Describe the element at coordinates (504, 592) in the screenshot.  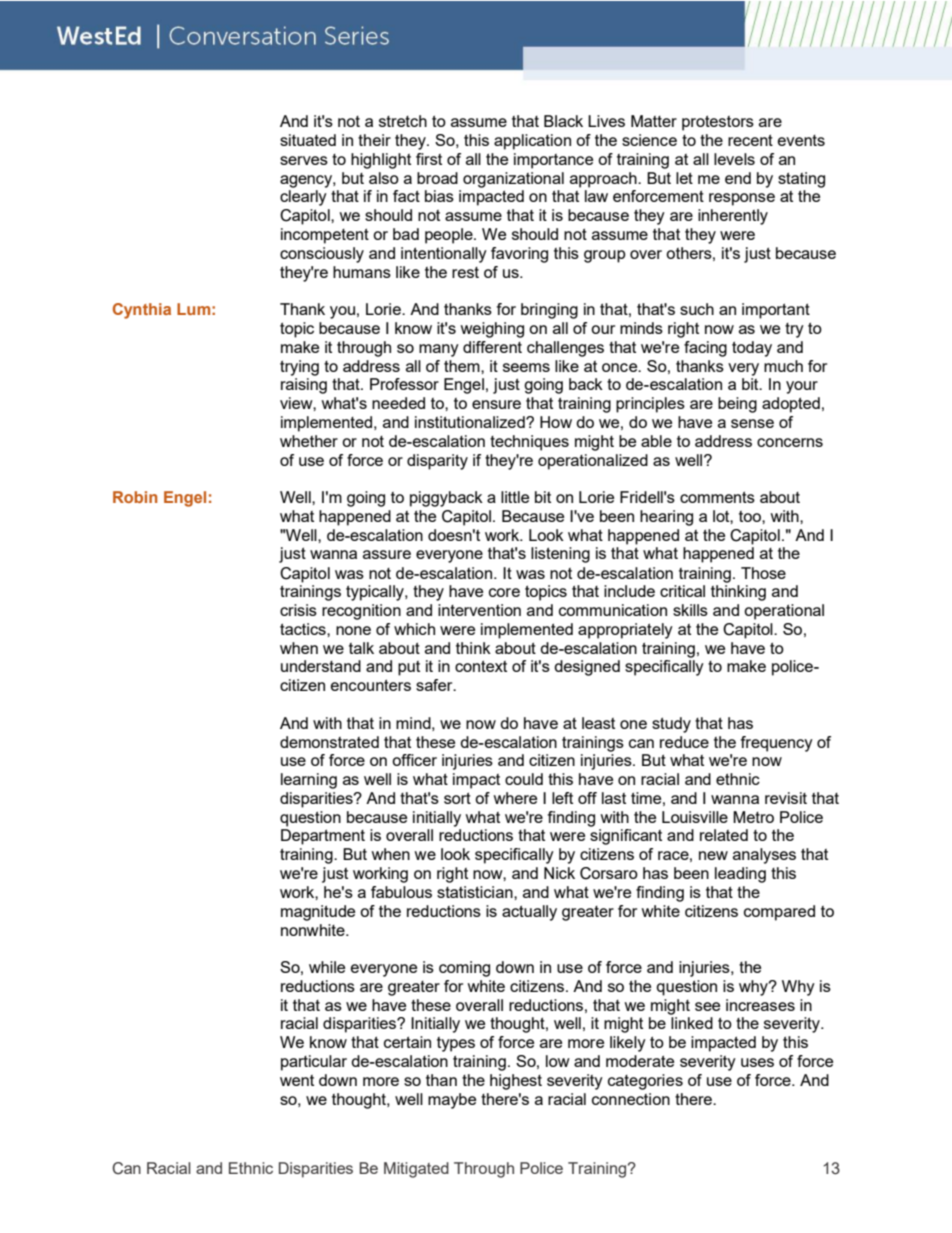
I see `core` at that location.
